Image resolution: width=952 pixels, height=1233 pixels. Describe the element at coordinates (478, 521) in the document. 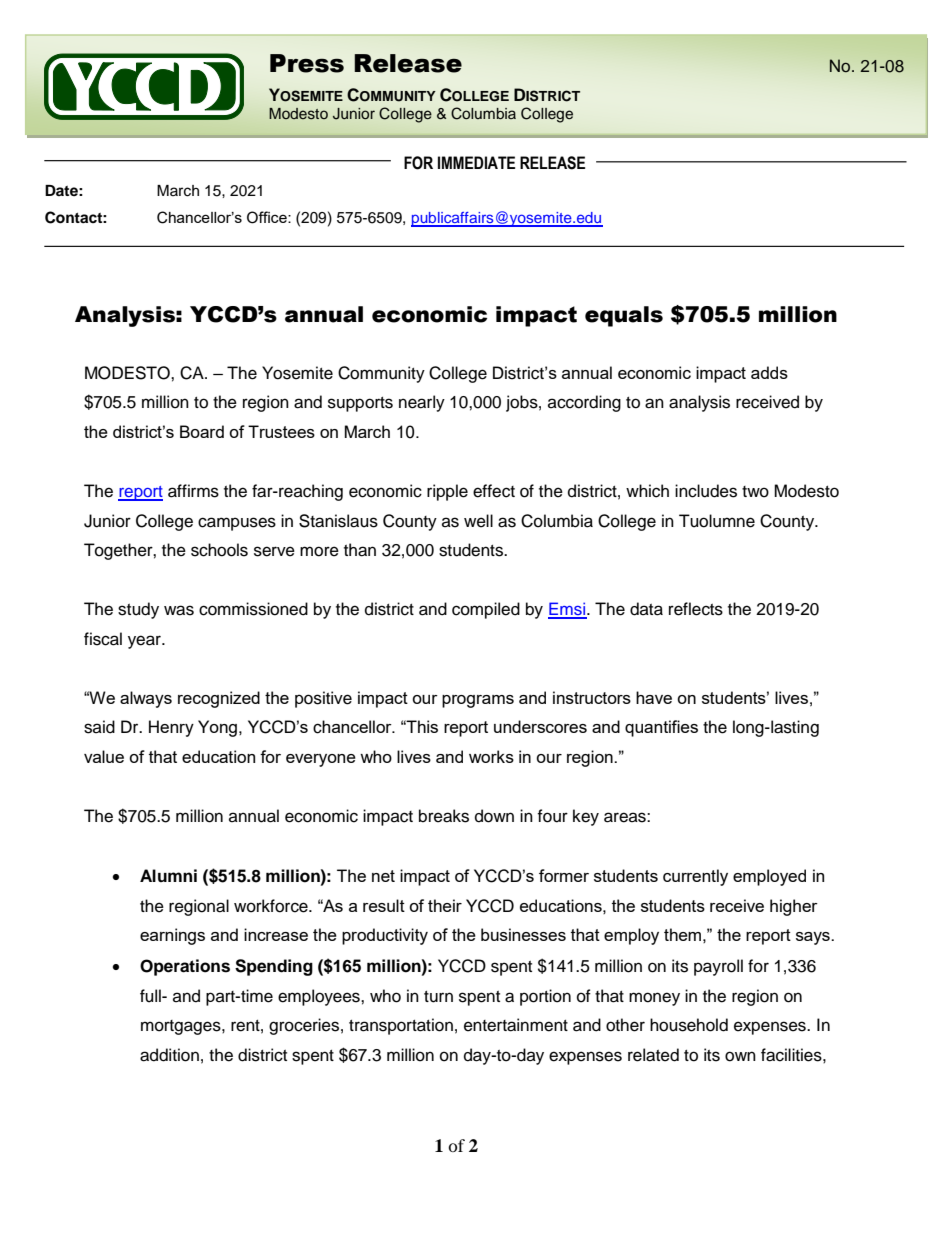

I see `well` at that location.
